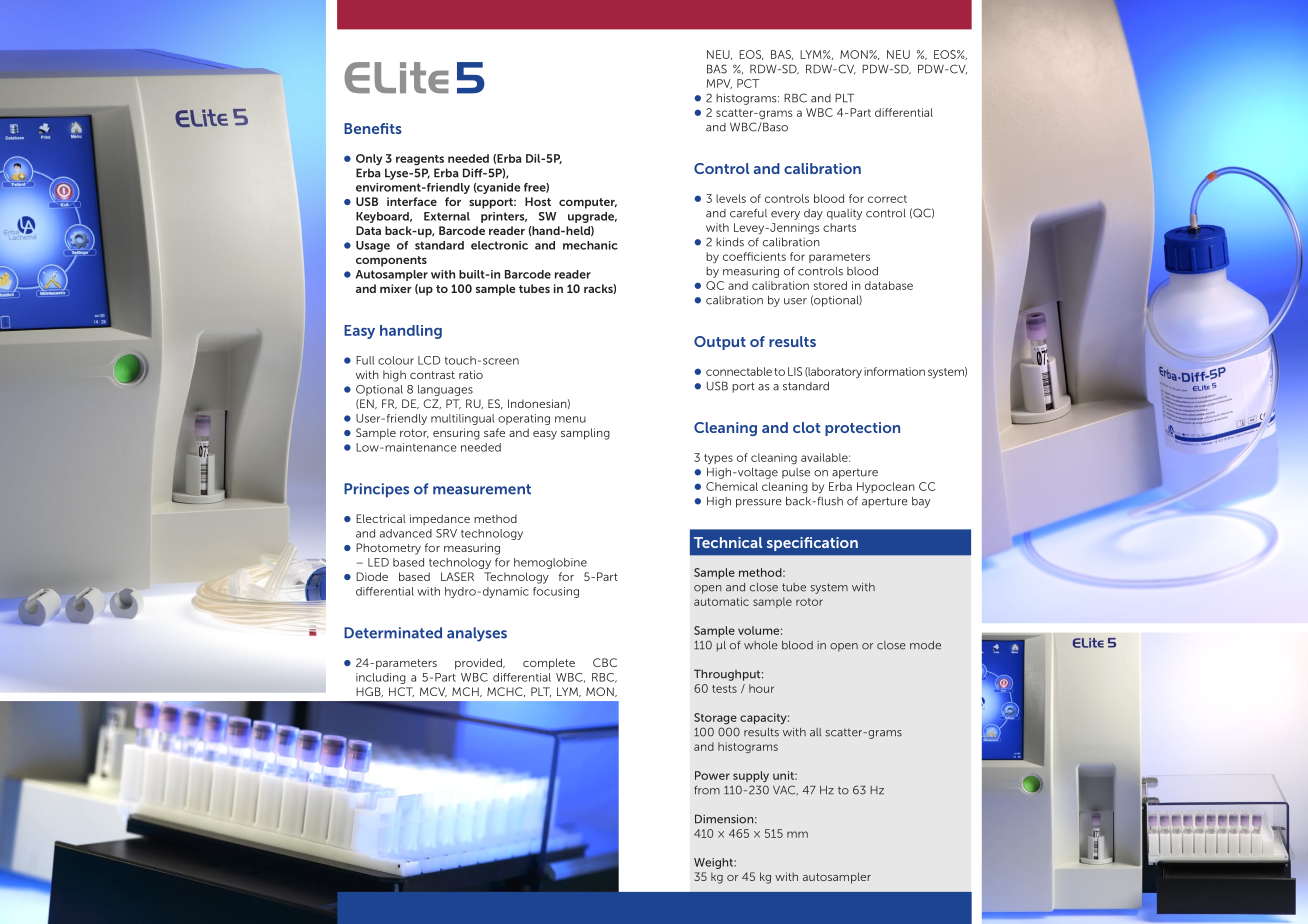 This screenshot has height=924, width=1308. I want to click on MCV, so click(433, 692).
